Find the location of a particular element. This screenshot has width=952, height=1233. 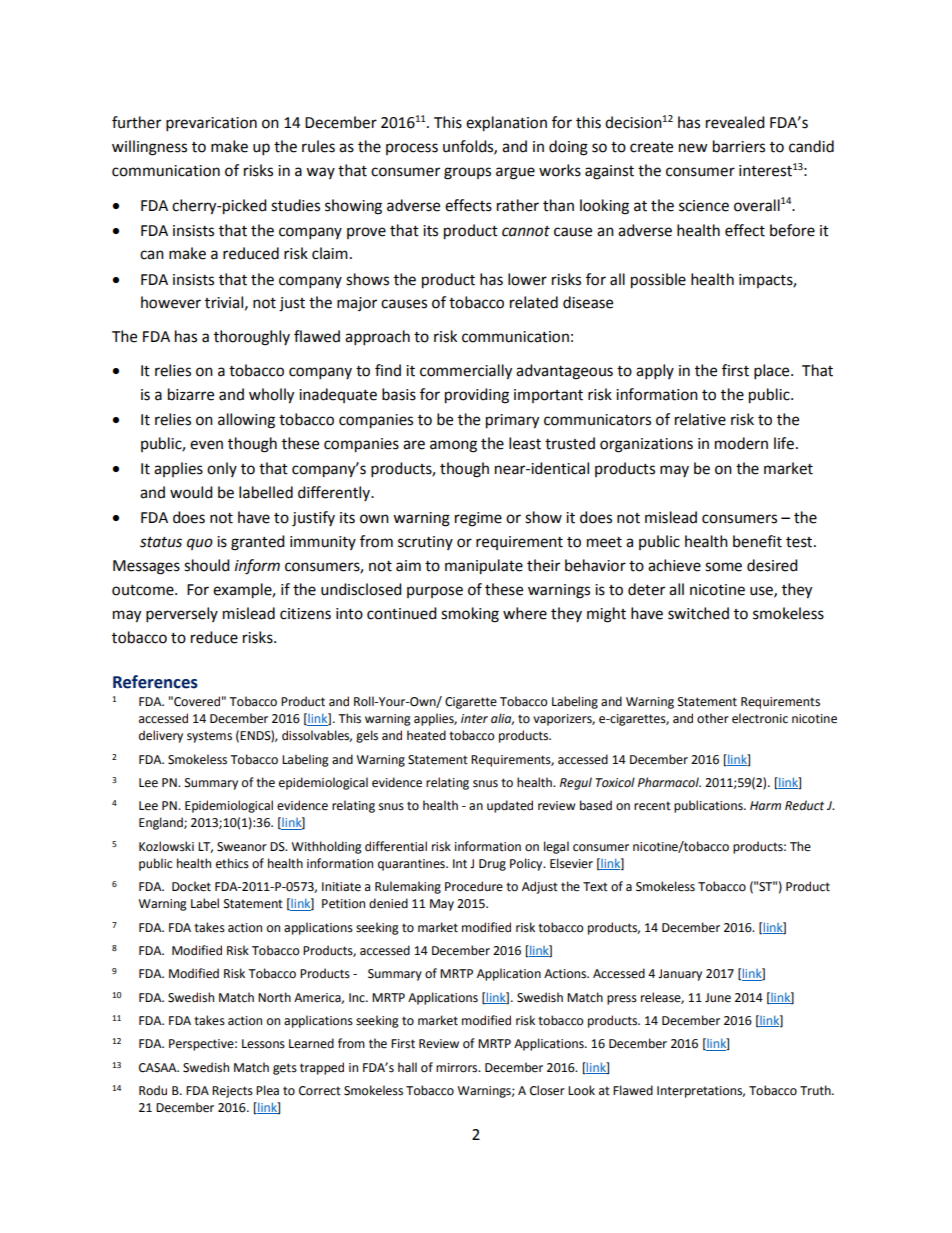

thoroughly is located at coordinates (252, 338).
